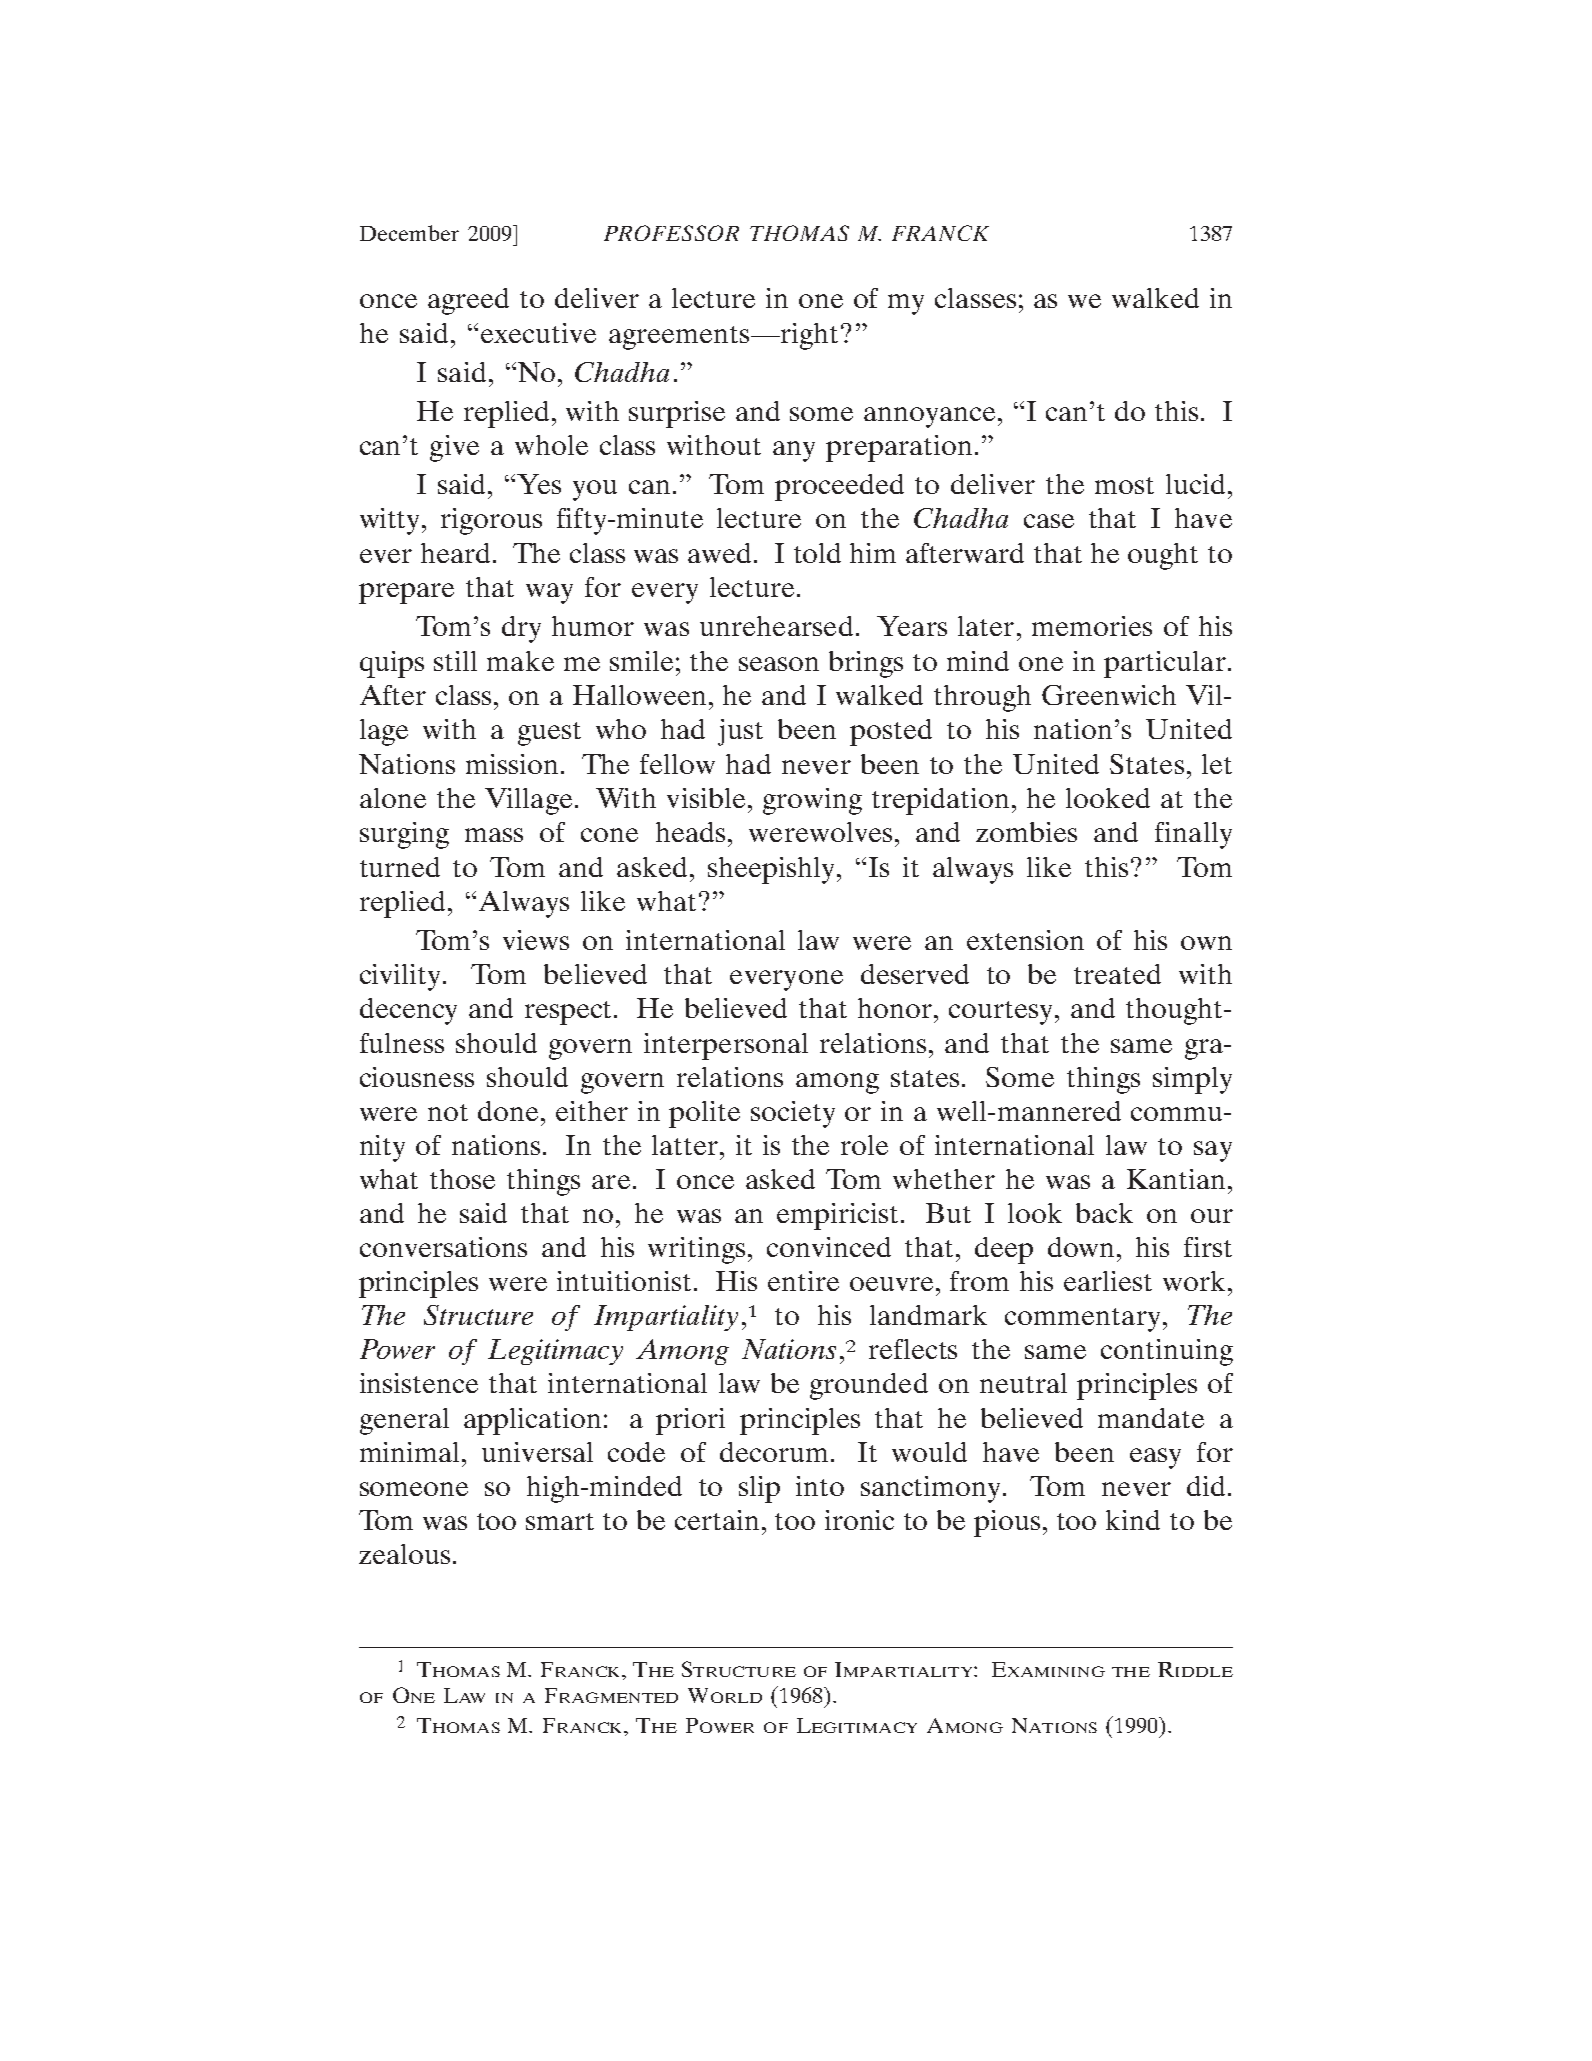 The height and width of the screenshot is (2061, 1592). What do you see at coordinates (671, 233) in the screenshot?
I see `PROFESSOR` at bounding box center [671, 233].
